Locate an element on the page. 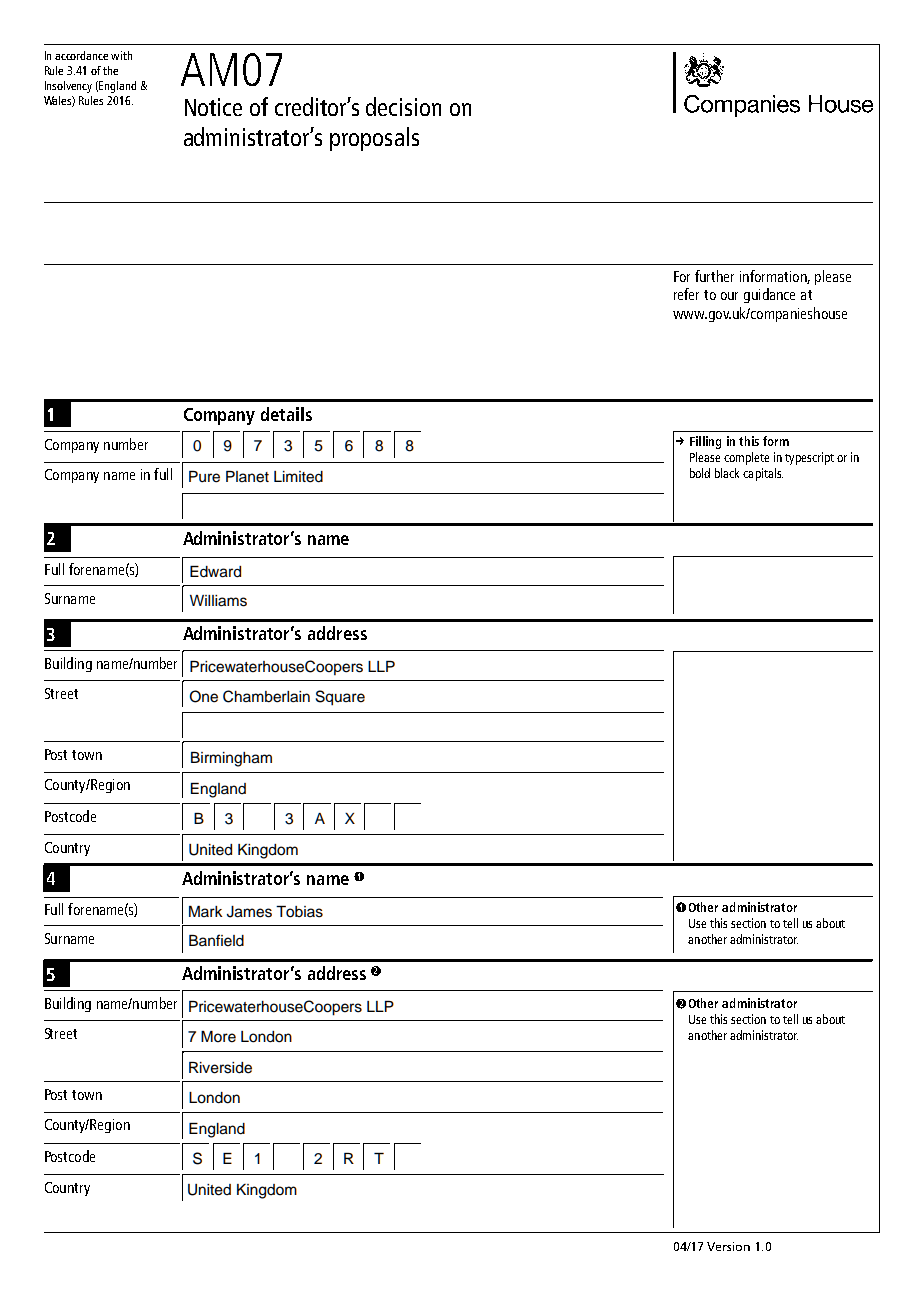 The width and height of the image is (924, 1308). black is located at coordinates (727, 473).
